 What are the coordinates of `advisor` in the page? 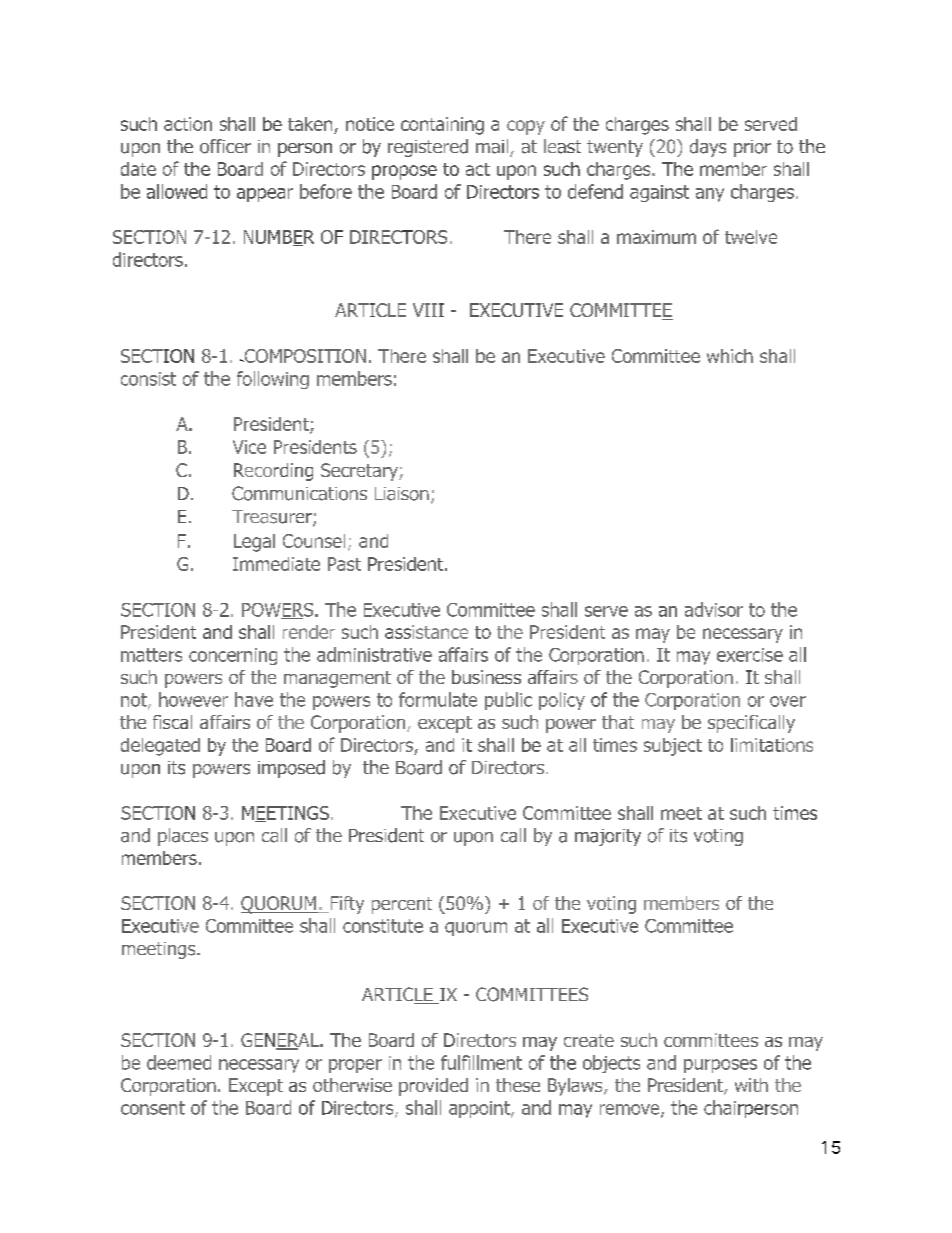 It's located at (714, 609).
